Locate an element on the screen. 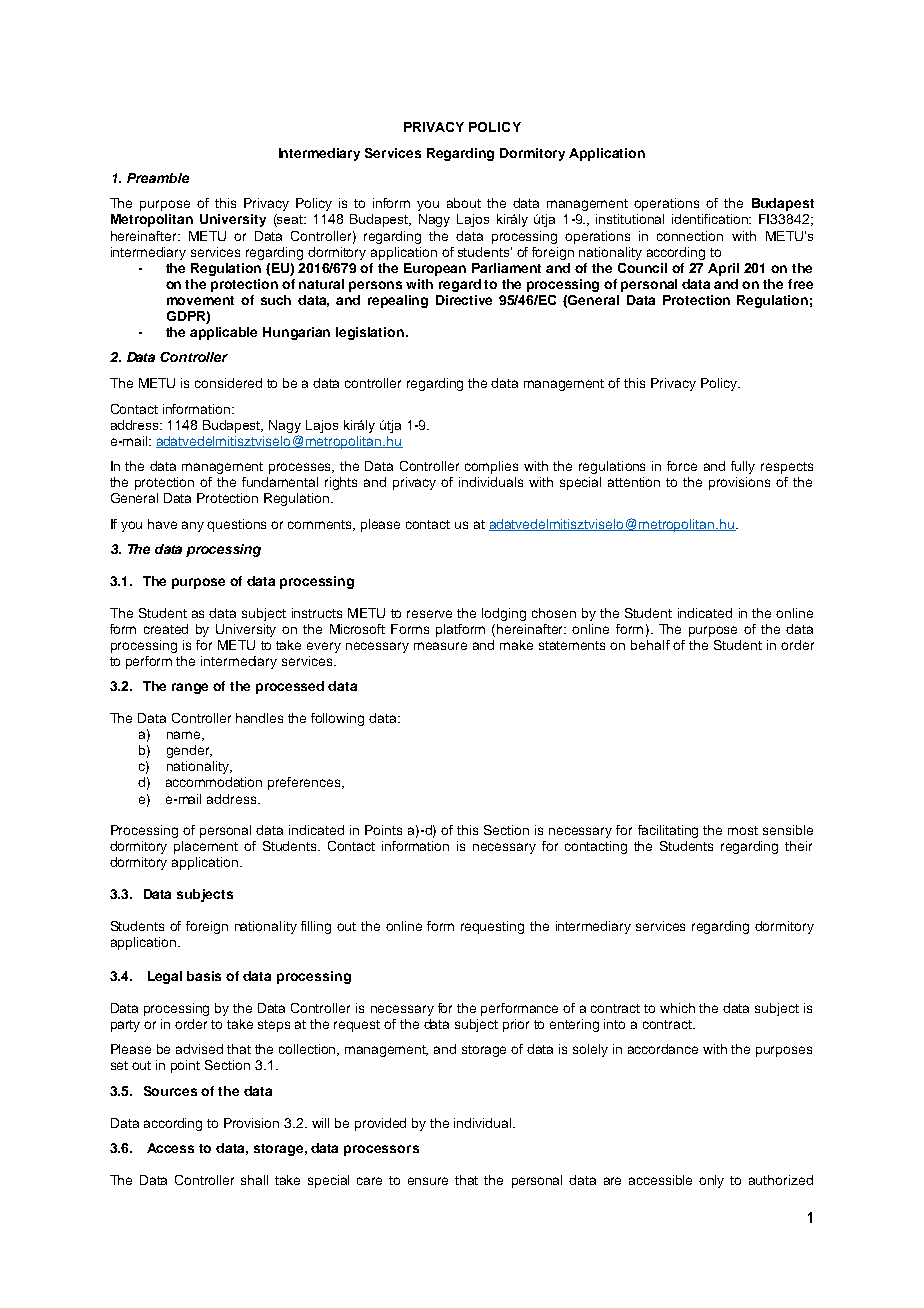  most is located at coordinates (743, 830).
